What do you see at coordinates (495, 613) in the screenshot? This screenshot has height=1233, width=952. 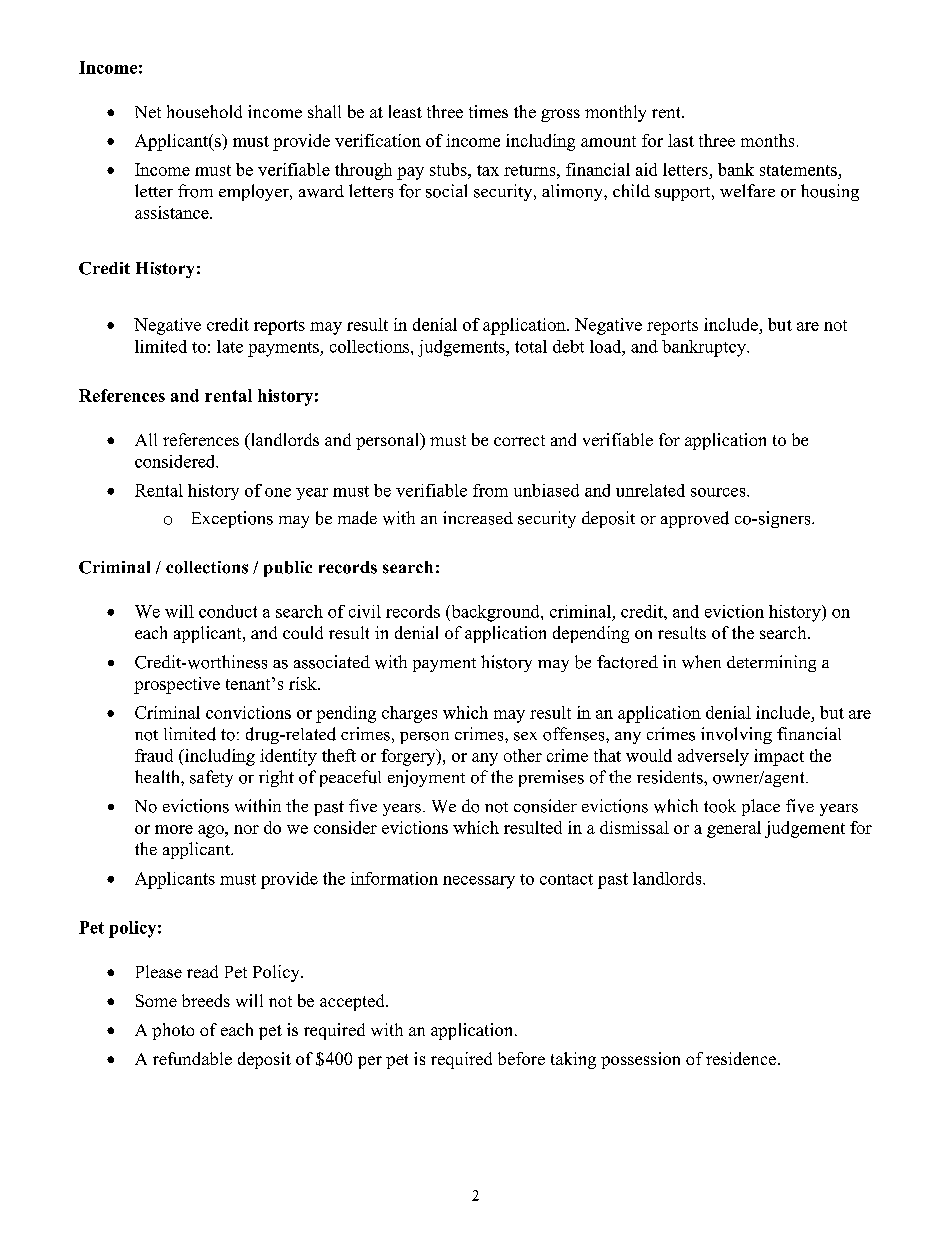 I see `background` at bounding box center [495, 613].
